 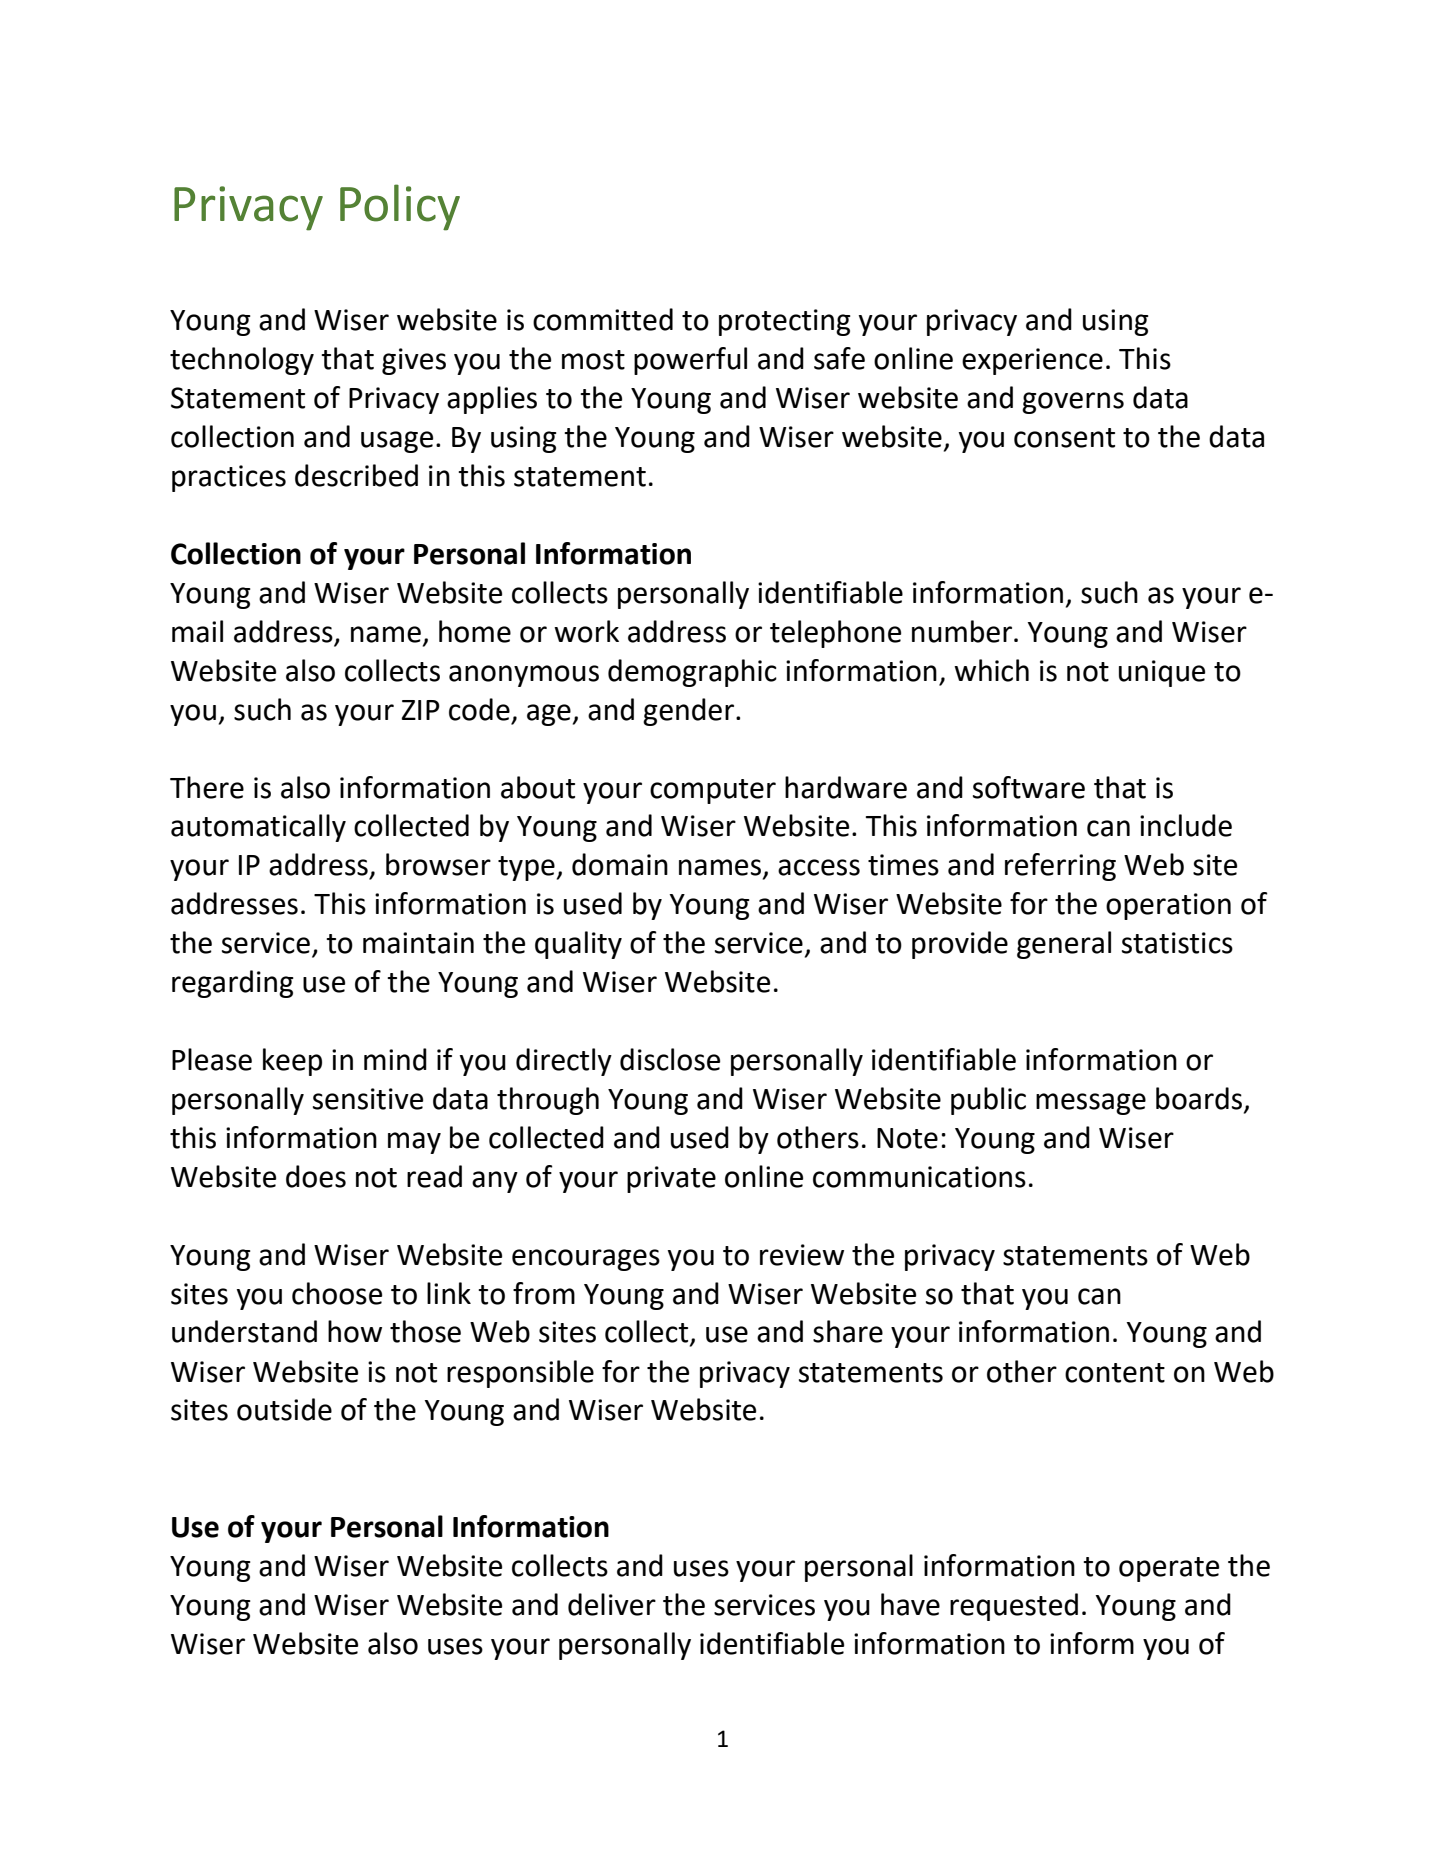 What do you see at coordinates (620, 864) in the screenshot?
I see `domain` at bounding box center [620, 864].
